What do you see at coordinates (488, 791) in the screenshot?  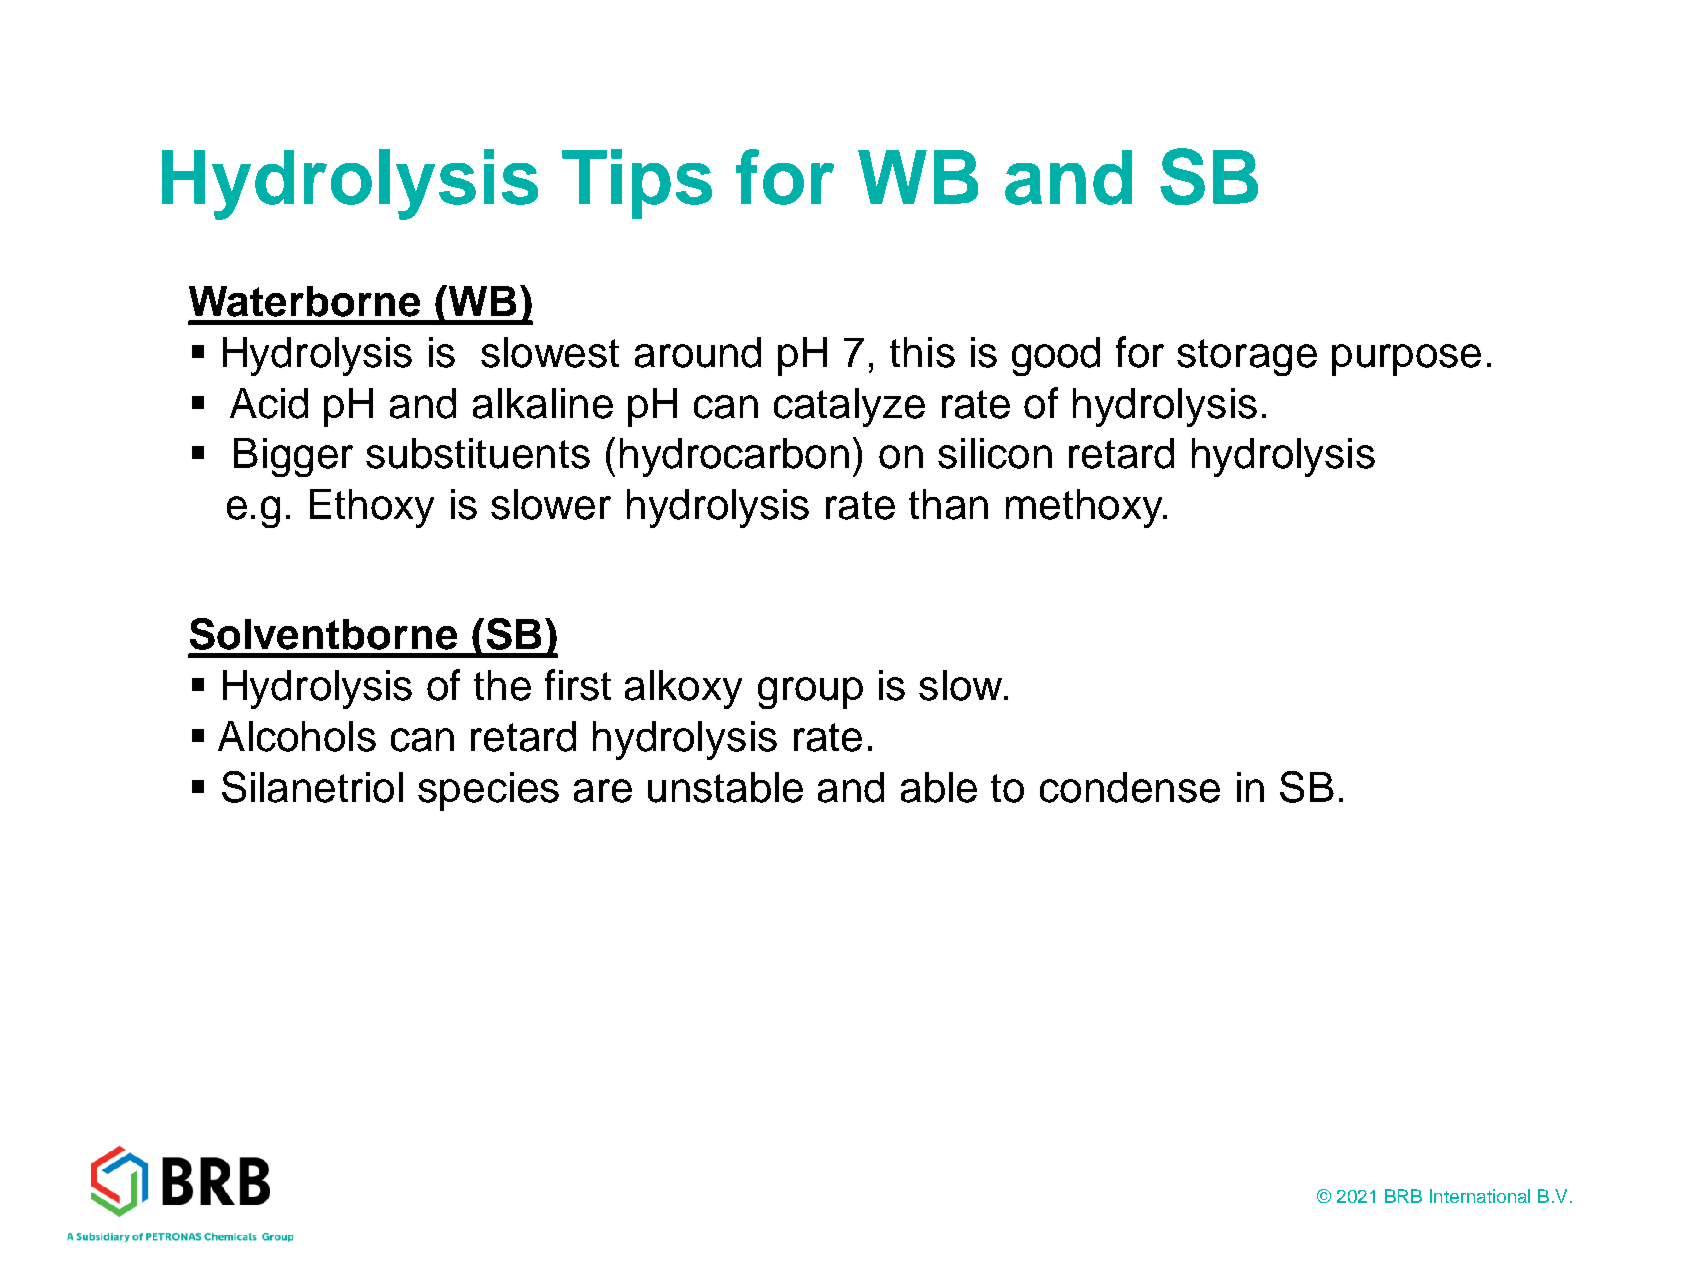 I see `species` at bounding box center [488, 791].
